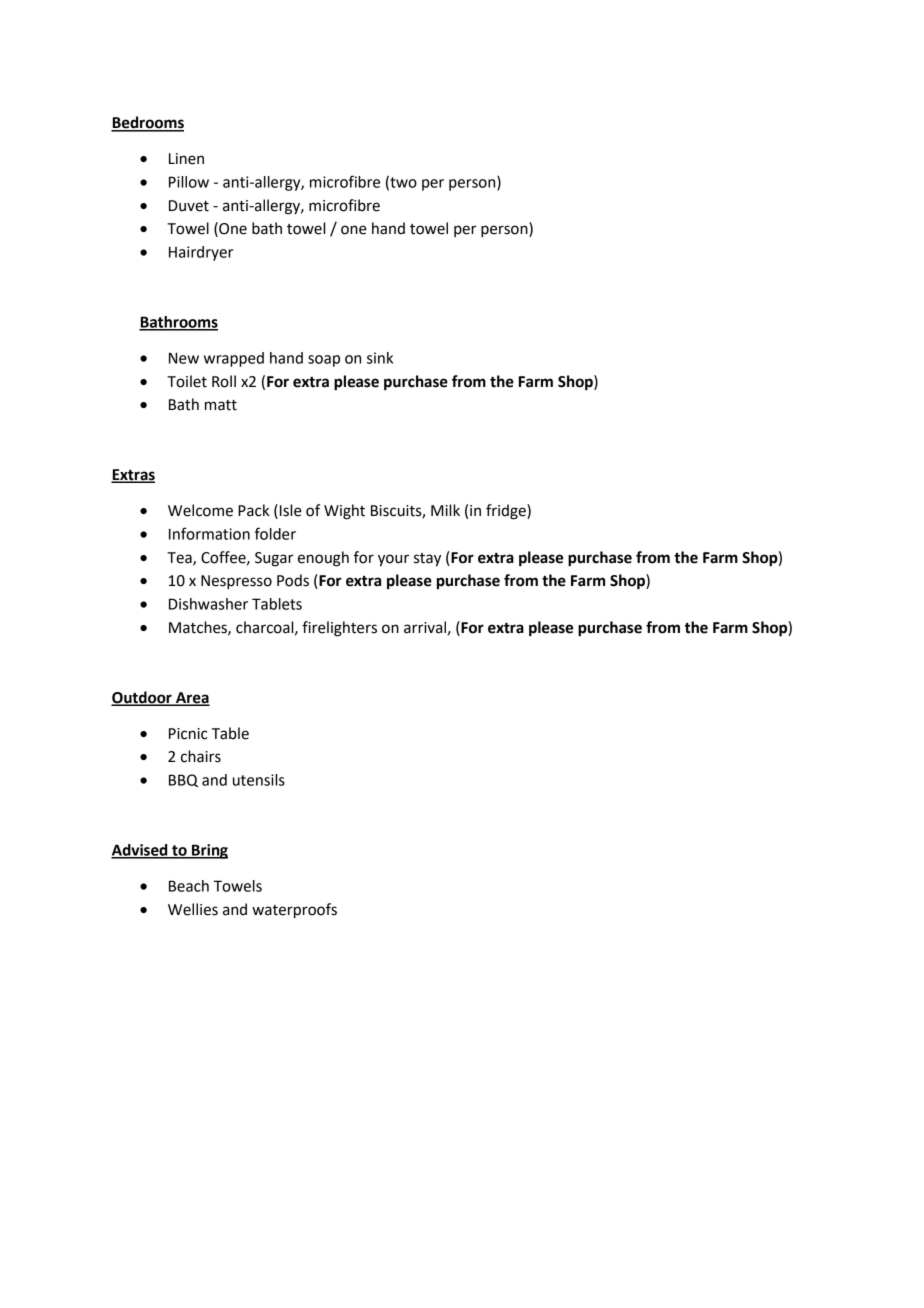 This document has width=924, height=1308. Describe the element at coordinates (186, 159) in the document. I see `Linen` at that location.
